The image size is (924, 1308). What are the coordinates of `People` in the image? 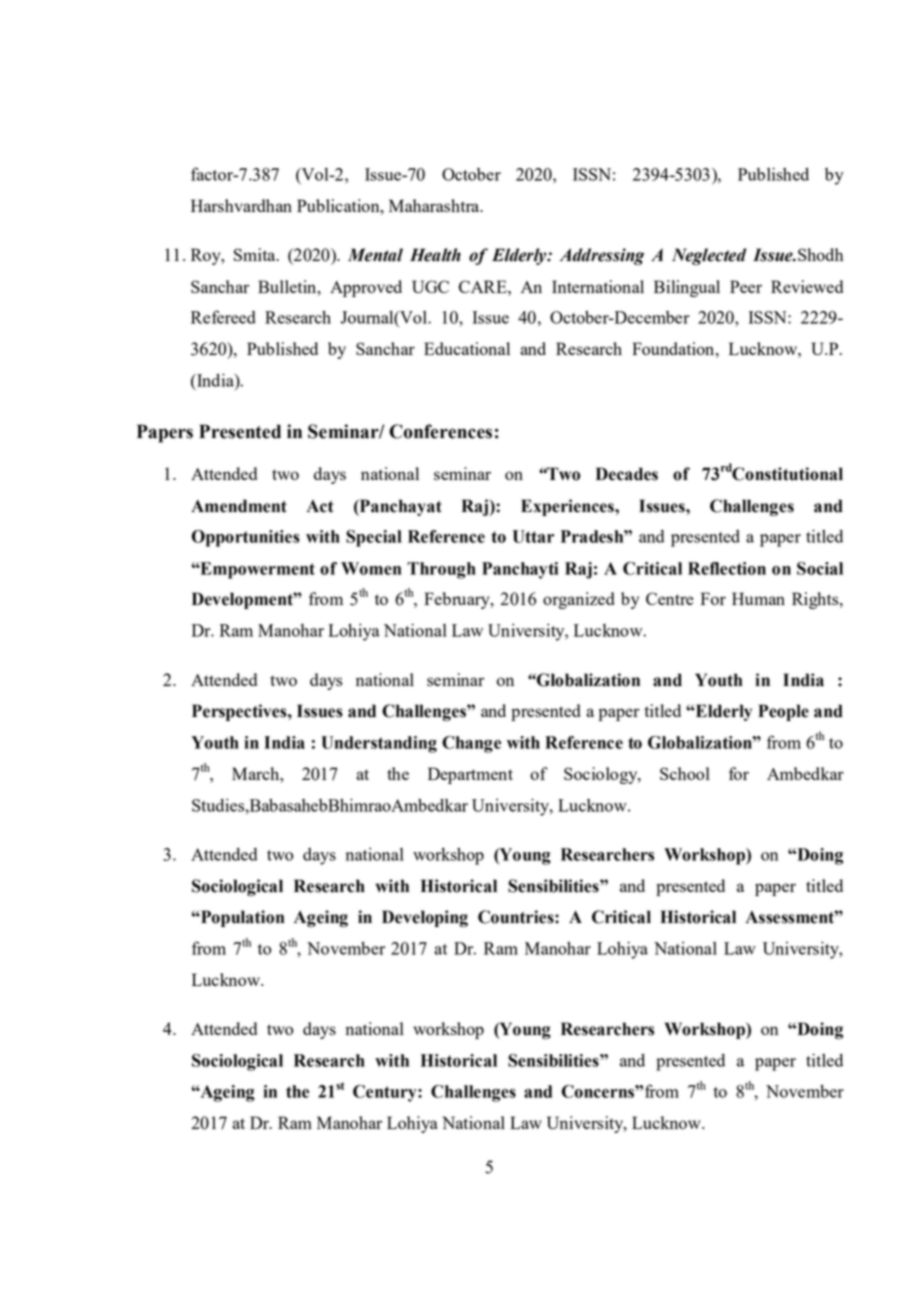 It's located at (783, 712).
